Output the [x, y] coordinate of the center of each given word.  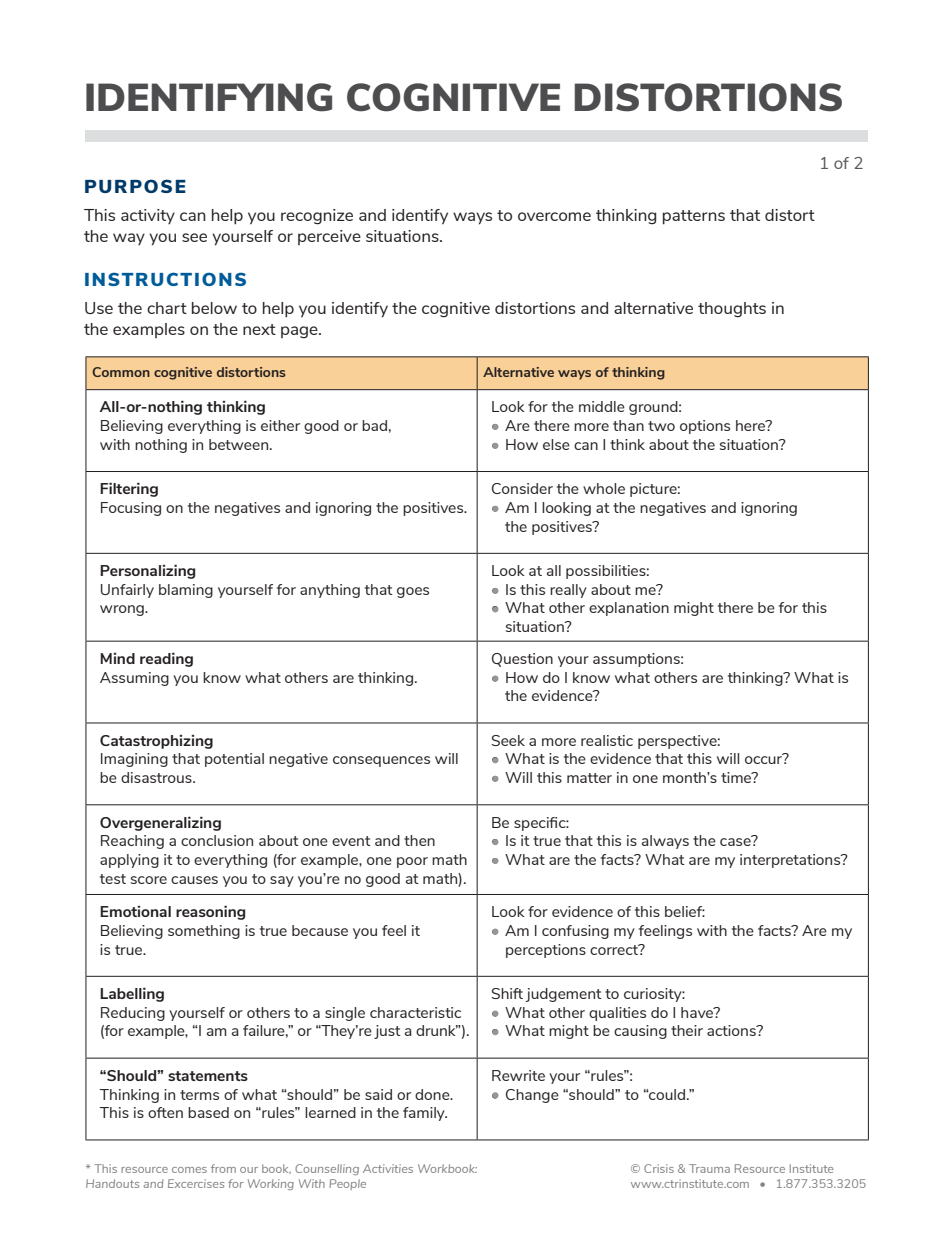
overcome [554, 216]
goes [413, 592]
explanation [629, 609]
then [419, 840]
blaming [186, 591]
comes [189, 1170]
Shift [507, 993]
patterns [694, 217]
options [705, 427]
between [240, 444]
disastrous [157, 777]
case [736, 841]
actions [732, 1030]
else [556, 444]
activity [148, 216]
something [204, 932]
